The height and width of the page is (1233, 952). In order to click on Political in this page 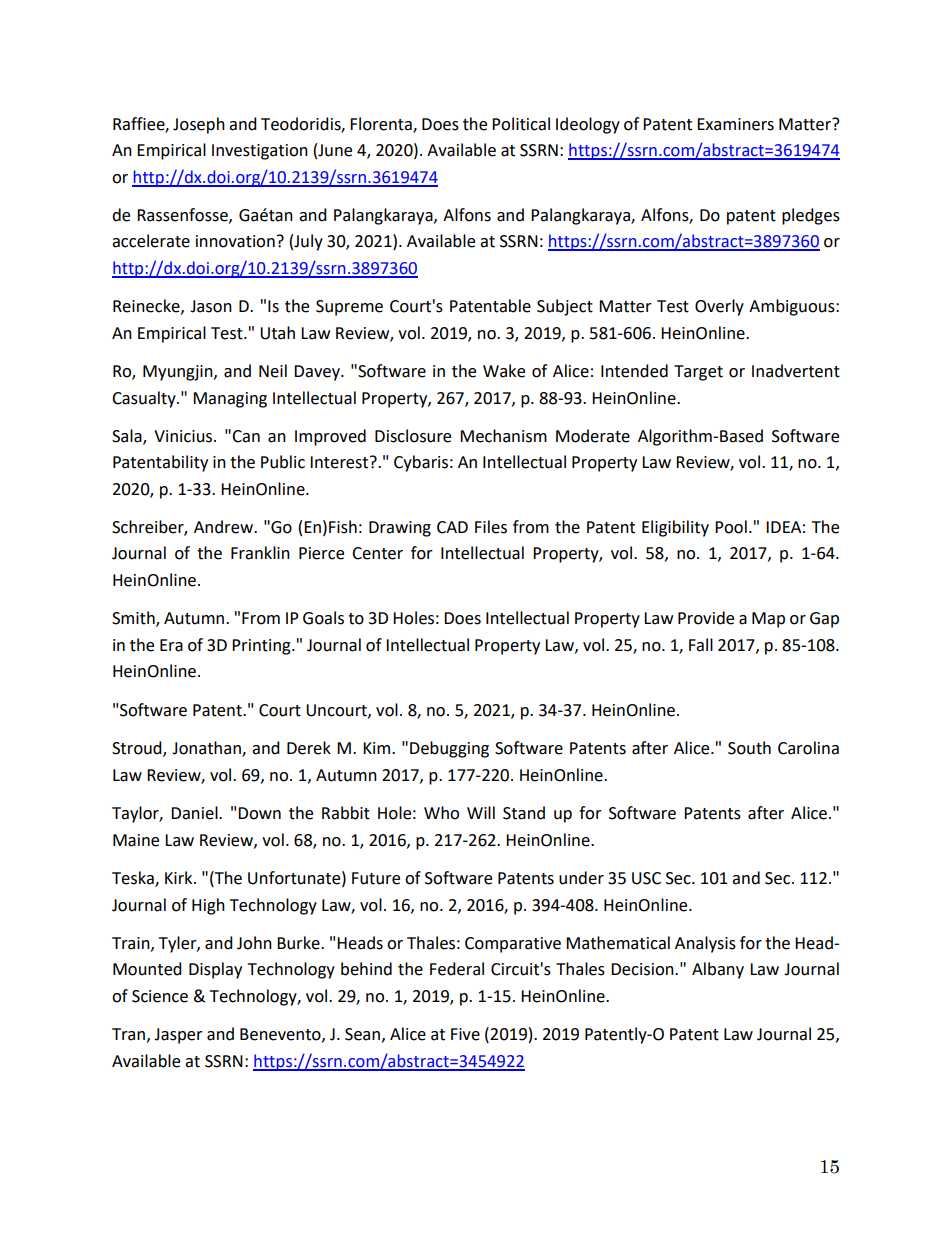, I will do `click(521, 124)`.
